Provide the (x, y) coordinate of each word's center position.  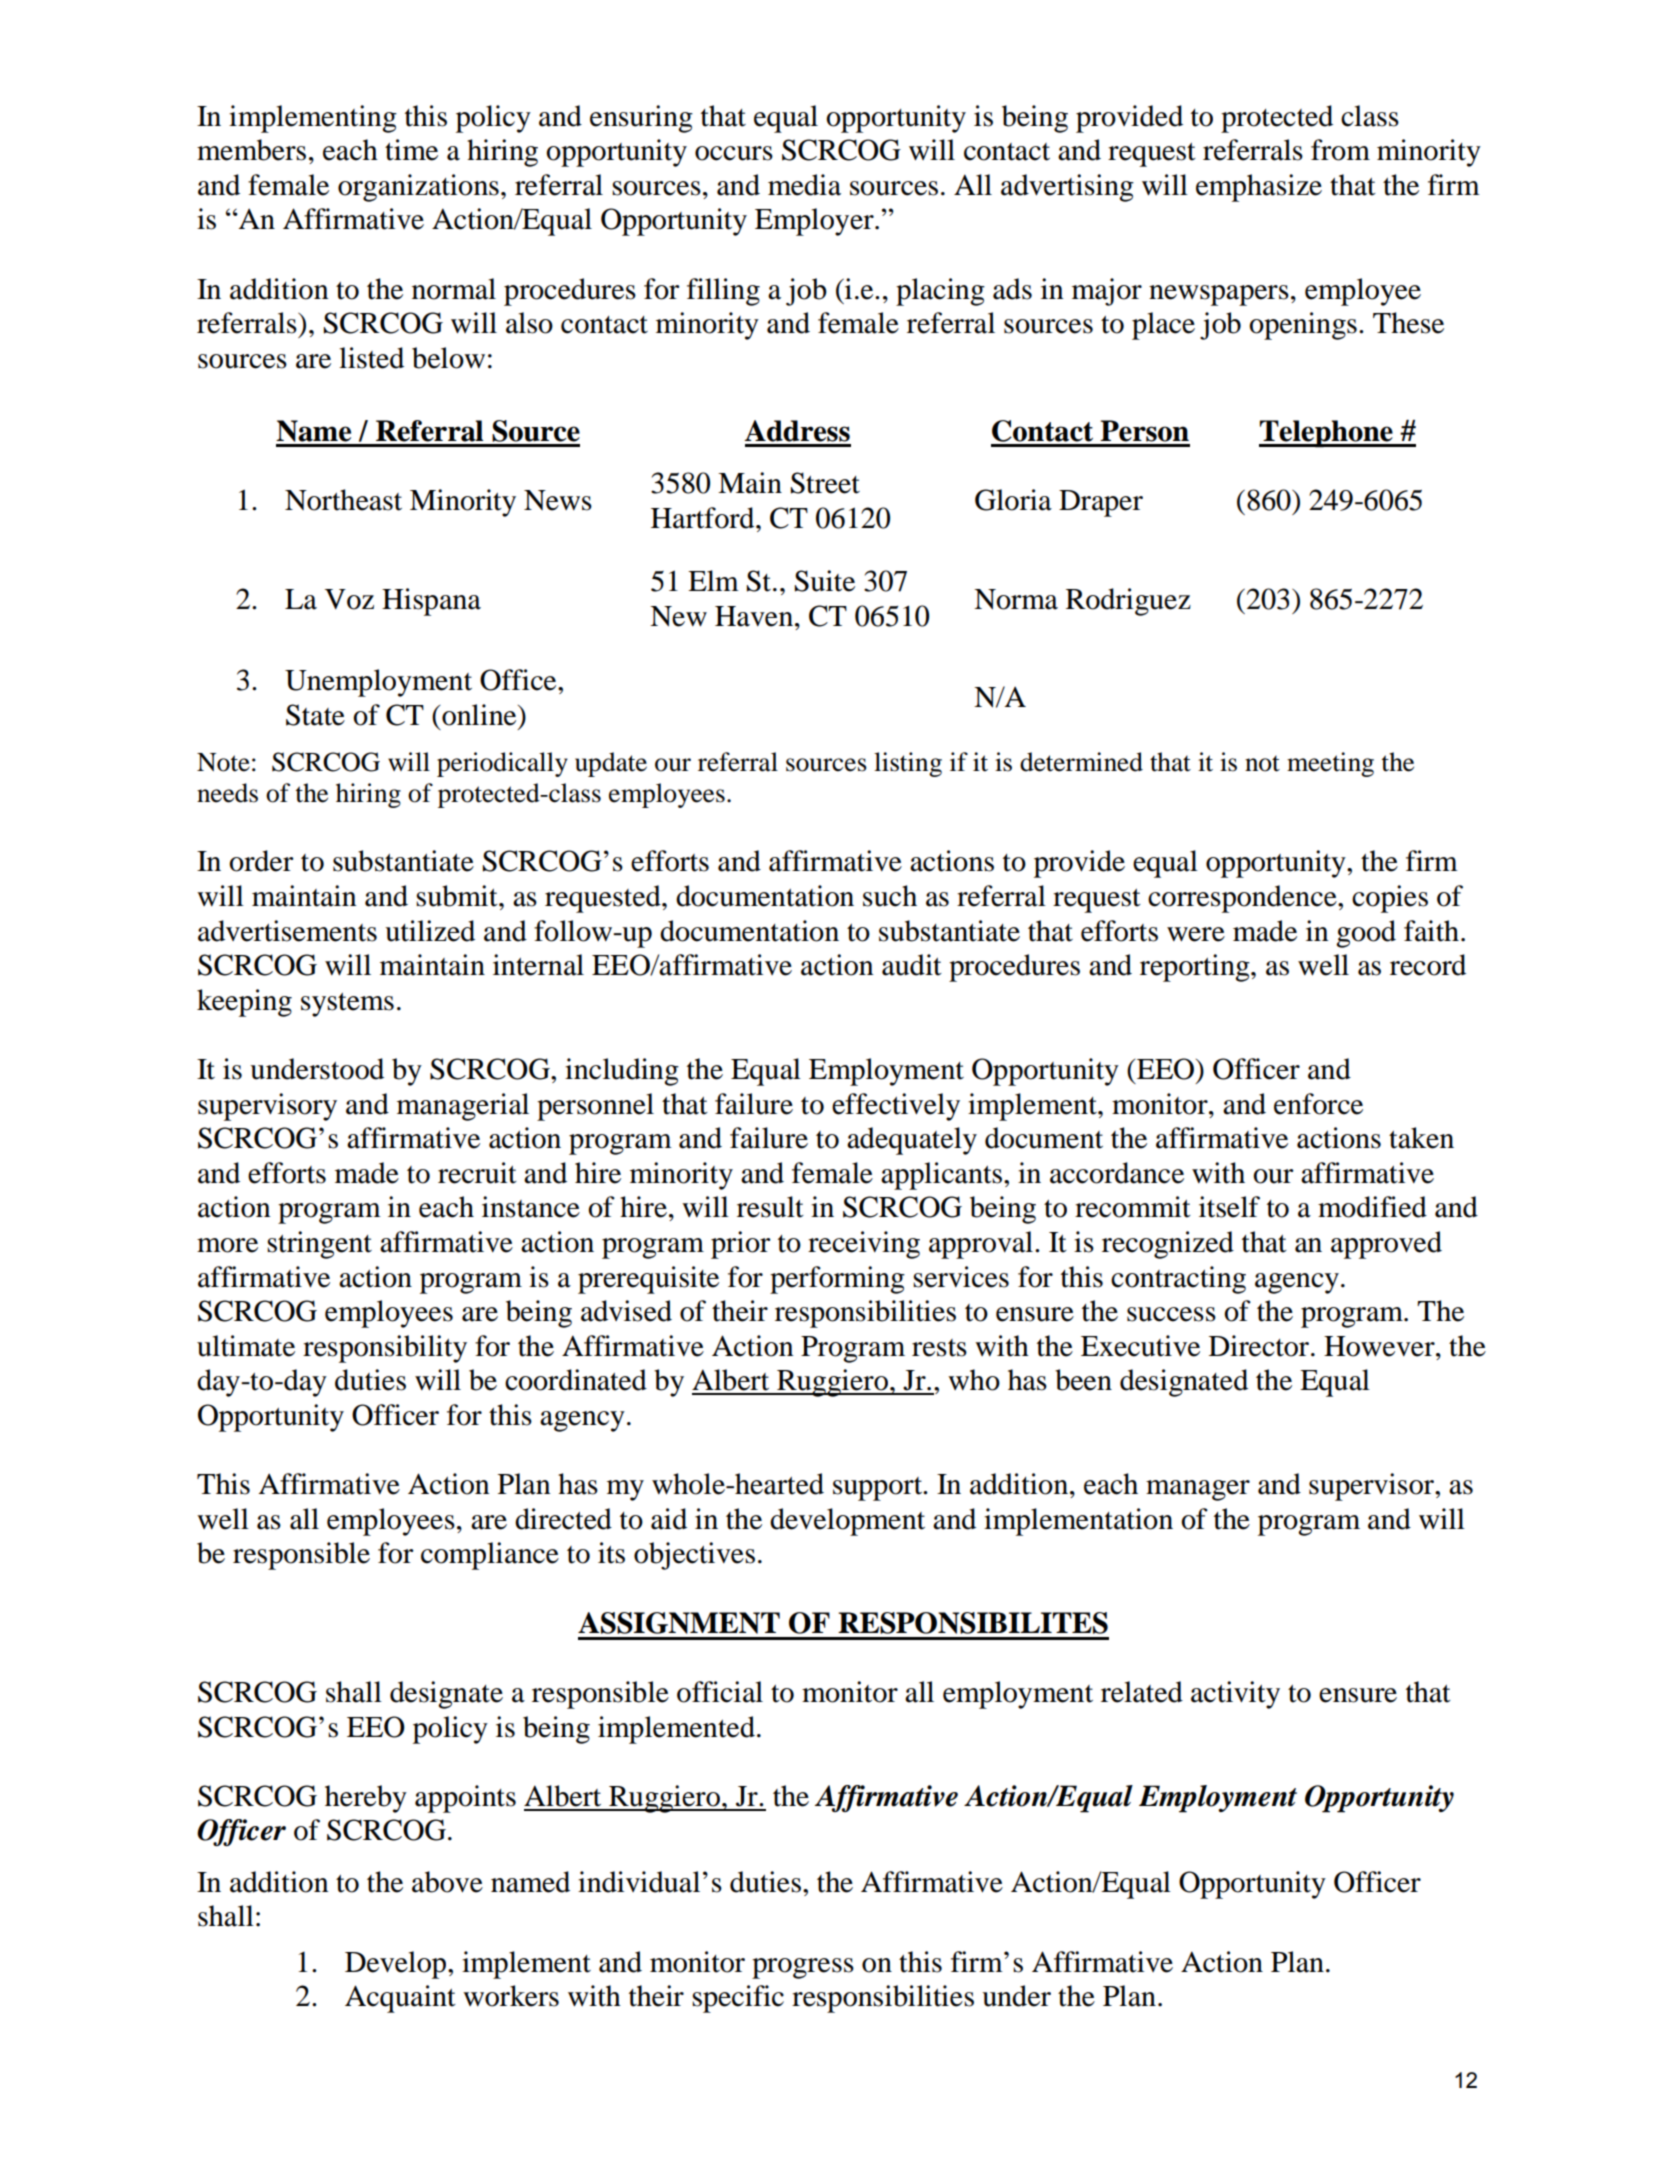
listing (908, 764)
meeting (1330, 764)
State (315, 715)
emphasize (1259, 188)
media (804, 185)
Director (1259, 1346)
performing (837, 1280)
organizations (418, 188)
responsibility (385, 1349)
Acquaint (400, 1999)
